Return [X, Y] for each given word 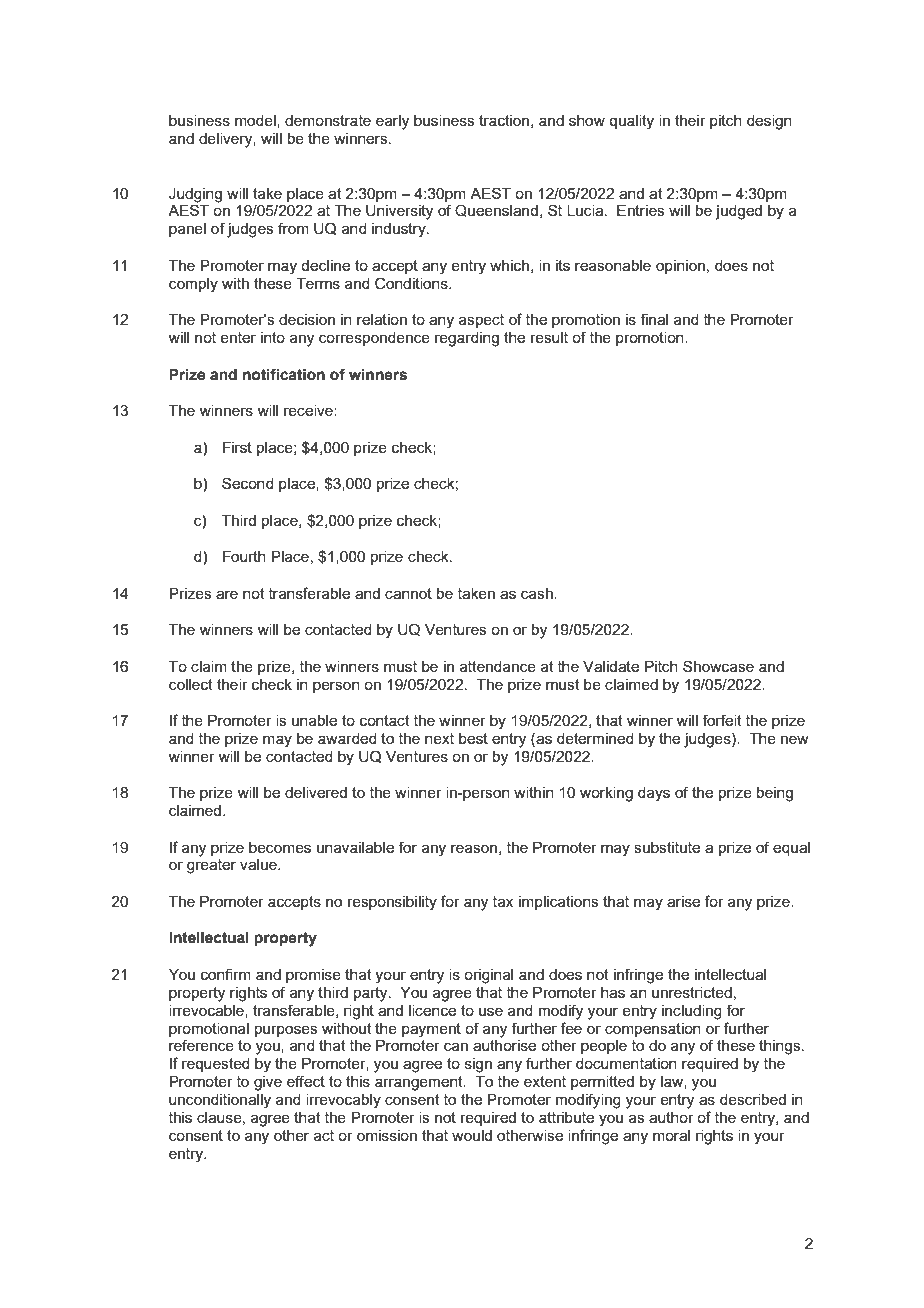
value [259, 864]
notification [284, 374]
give [268, 1083]
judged [738, 212]
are [227, 594]
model [256, 121]
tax [503, 901]
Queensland [496, 210]
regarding [467, 339]
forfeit [722, 720]
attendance [498, 666]
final [654, 319]
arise [683, 901]
